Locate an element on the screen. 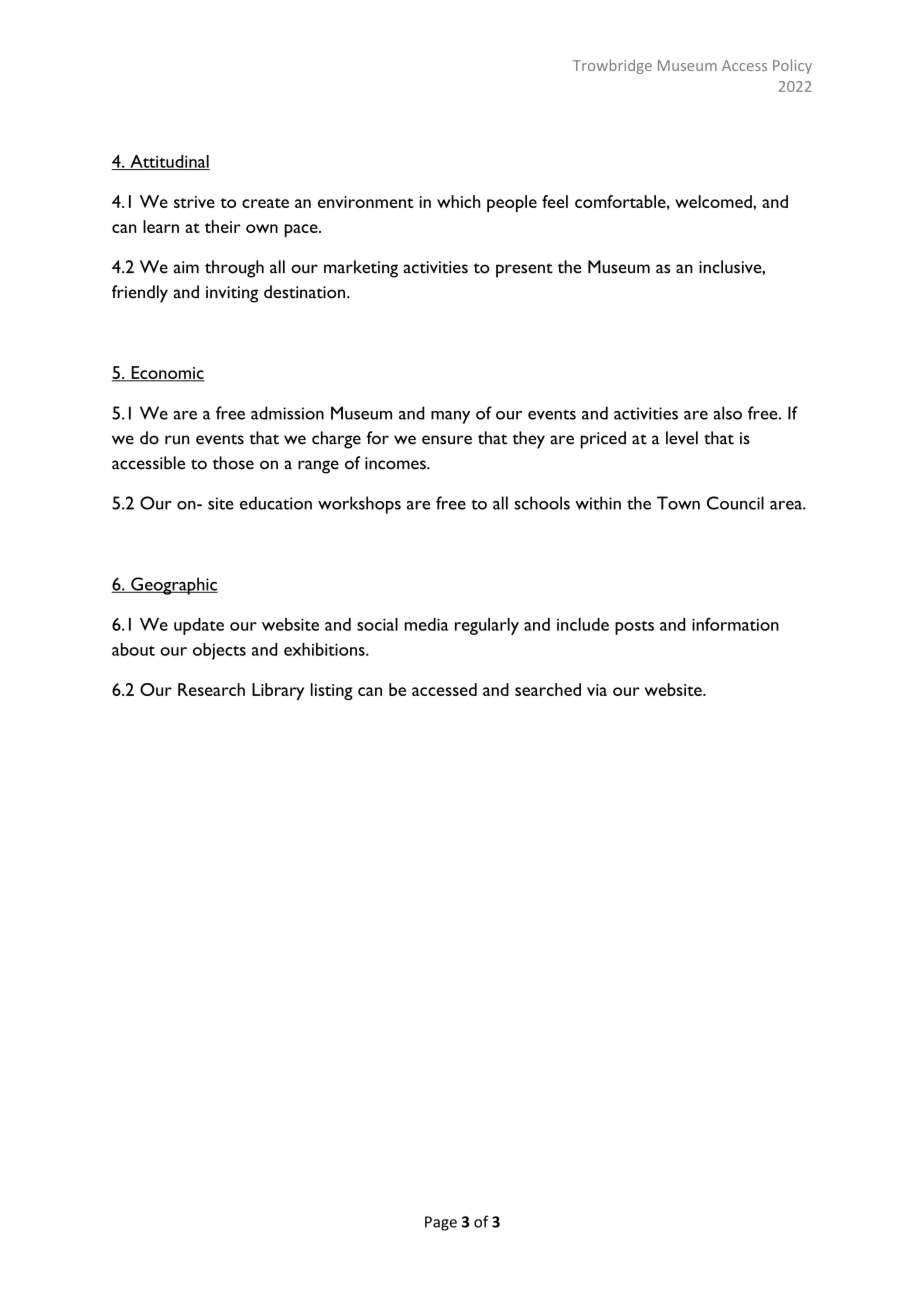 The width and height of the screenshot is (924, 1308). regularly is located at coordinates (487, 626).
